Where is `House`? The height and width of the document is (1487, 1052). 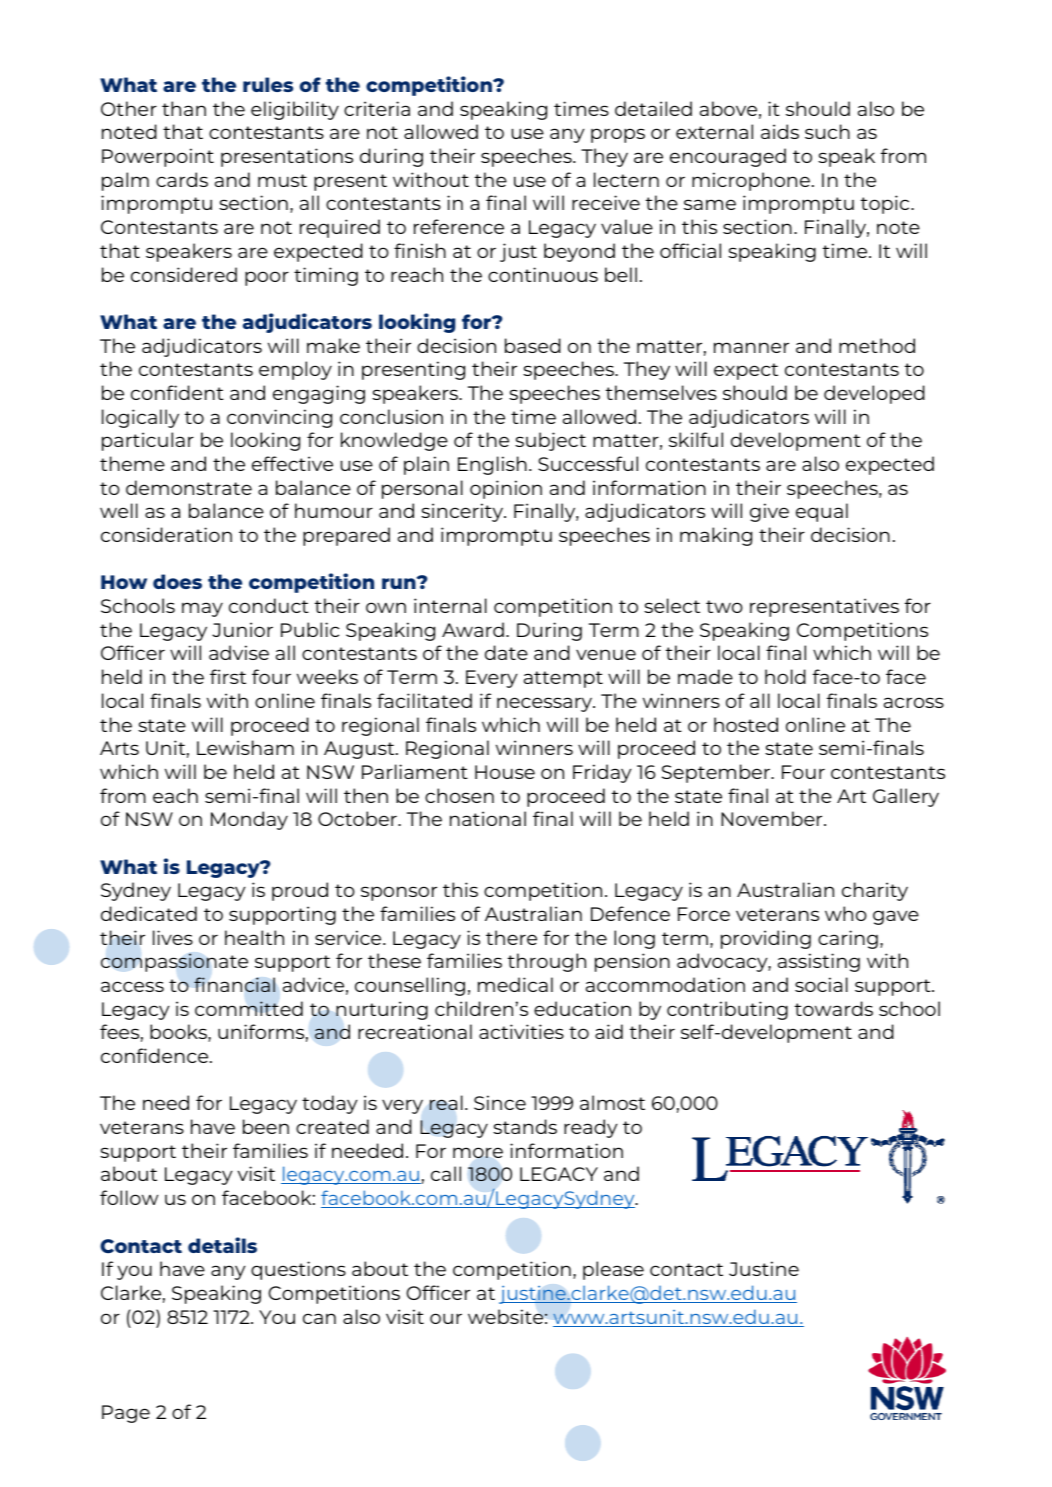 House is located at coordinates (505, 772).
